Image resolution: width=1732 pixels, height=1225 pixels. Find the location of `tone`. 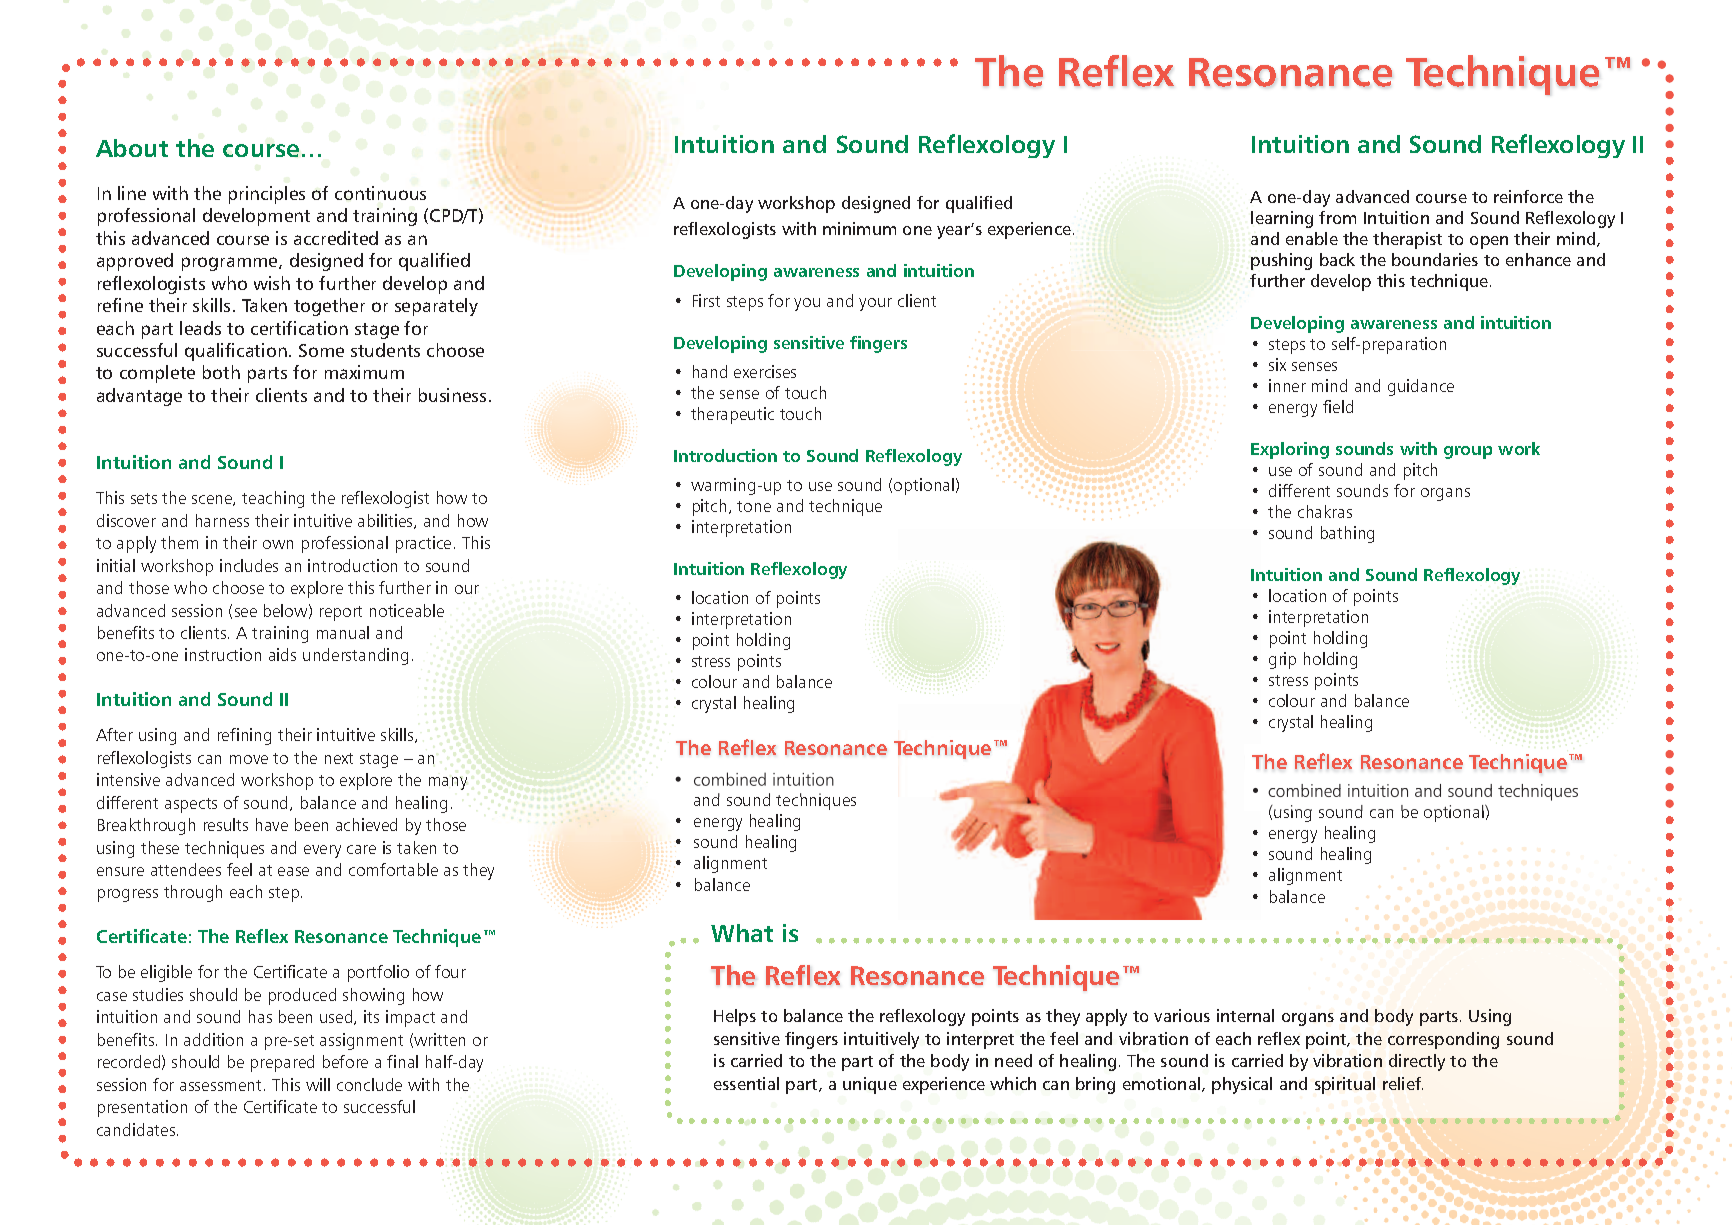

tone is located at coordinates (754, 506).
